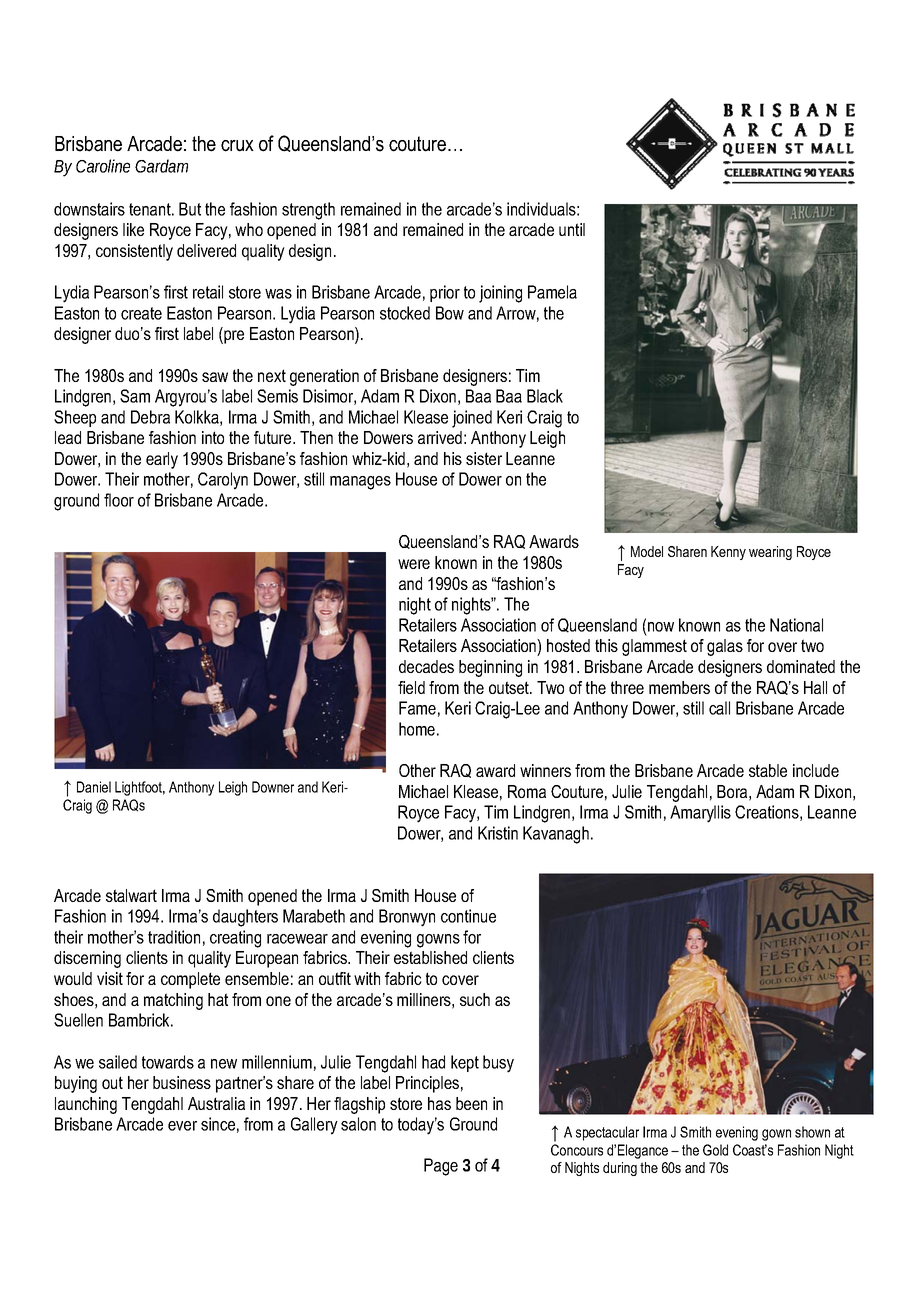  Describe the element at coordinates (572, 229) in the screenshot. I see `until` at that location.
